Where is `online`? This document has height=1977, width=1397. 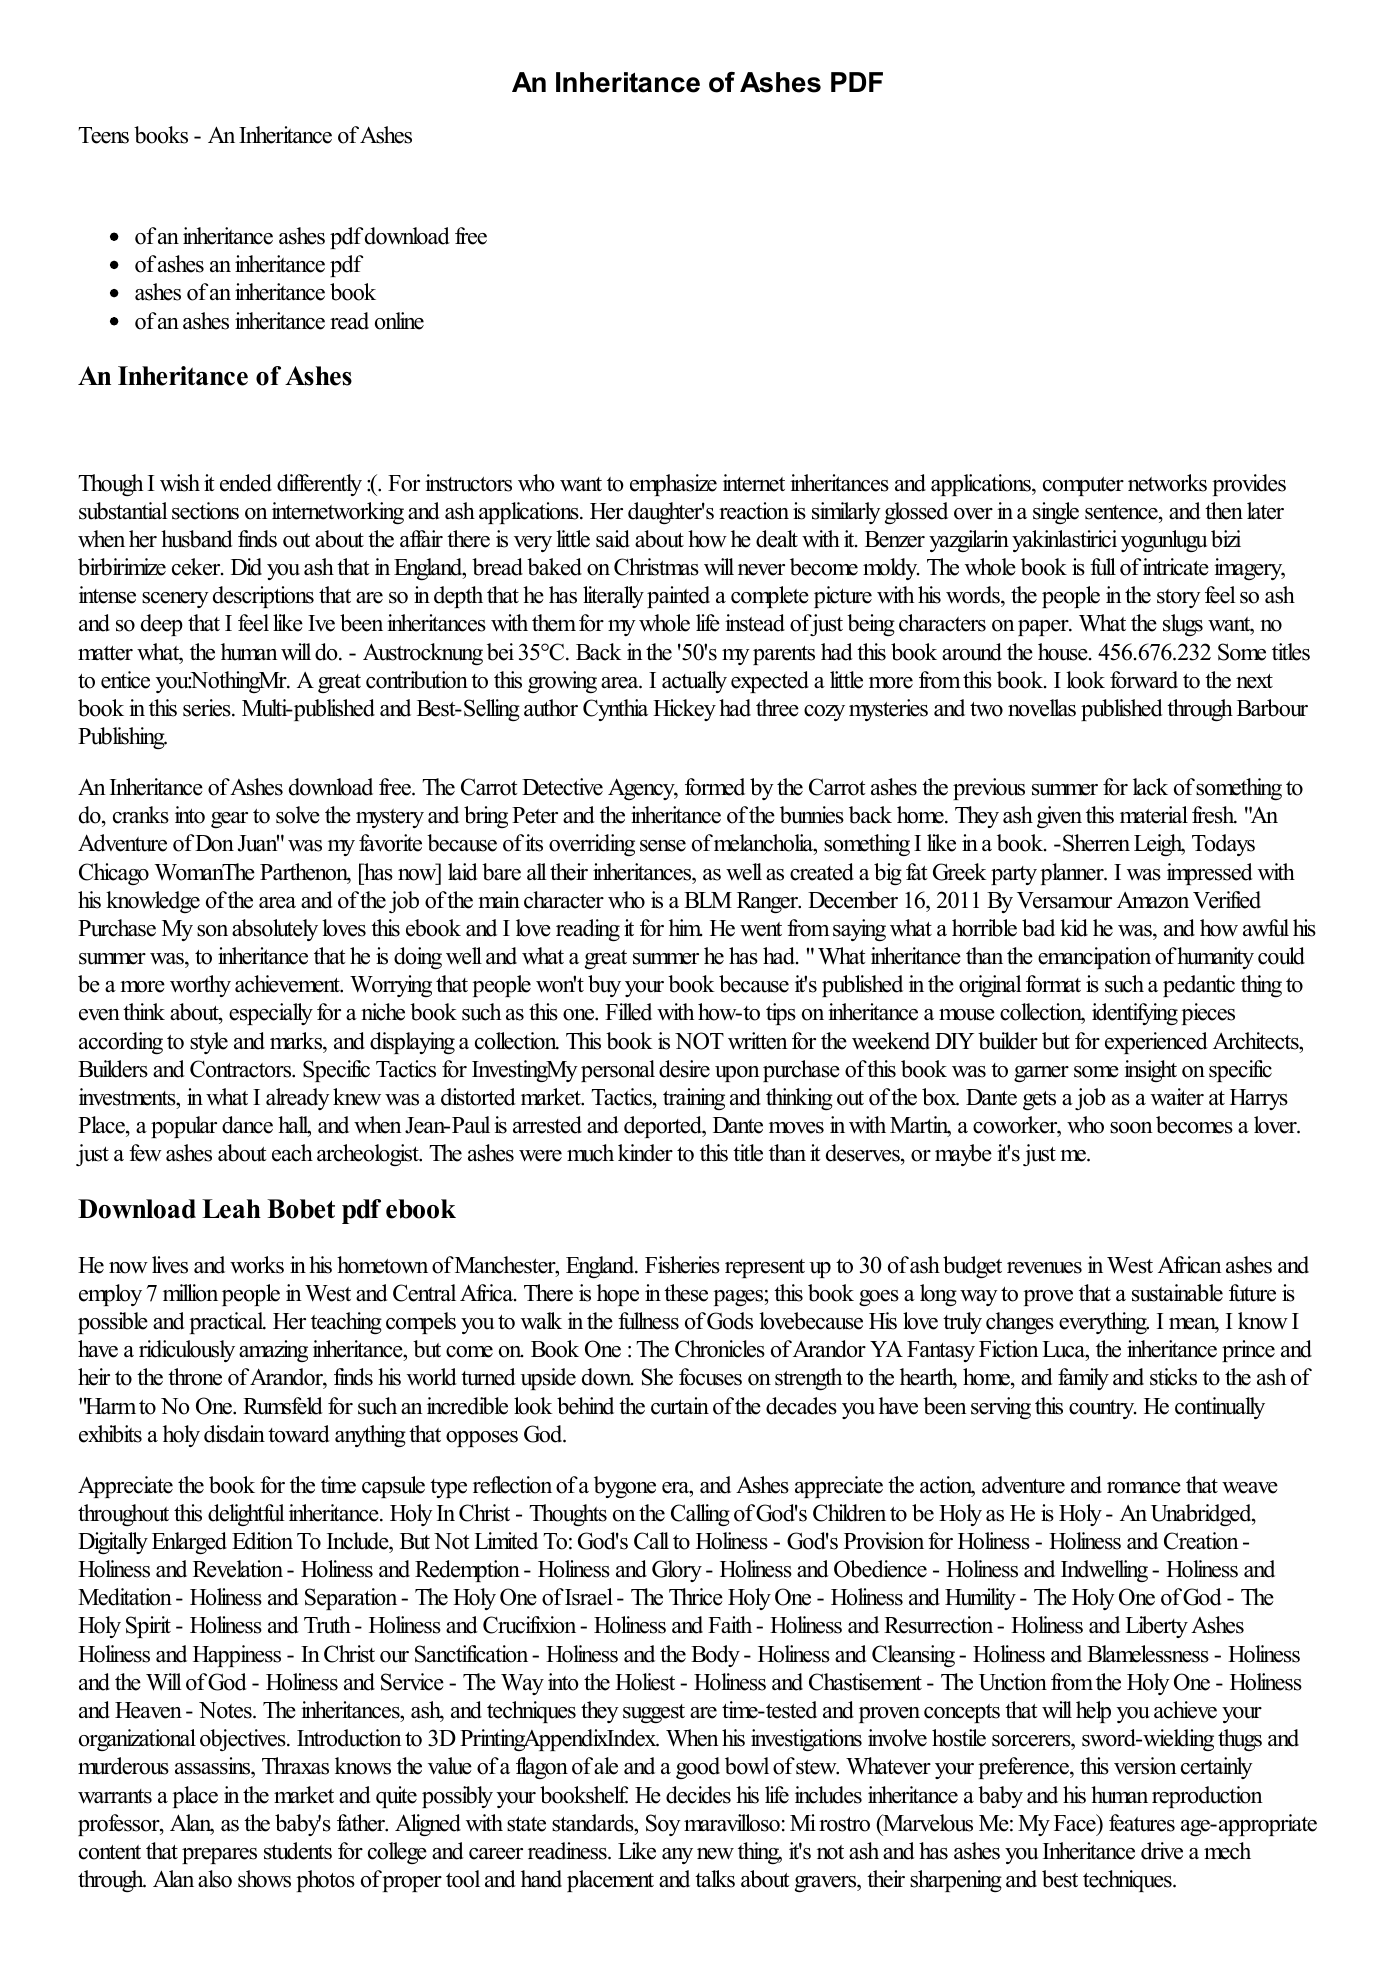
online is located at coordinates (399, 321).
